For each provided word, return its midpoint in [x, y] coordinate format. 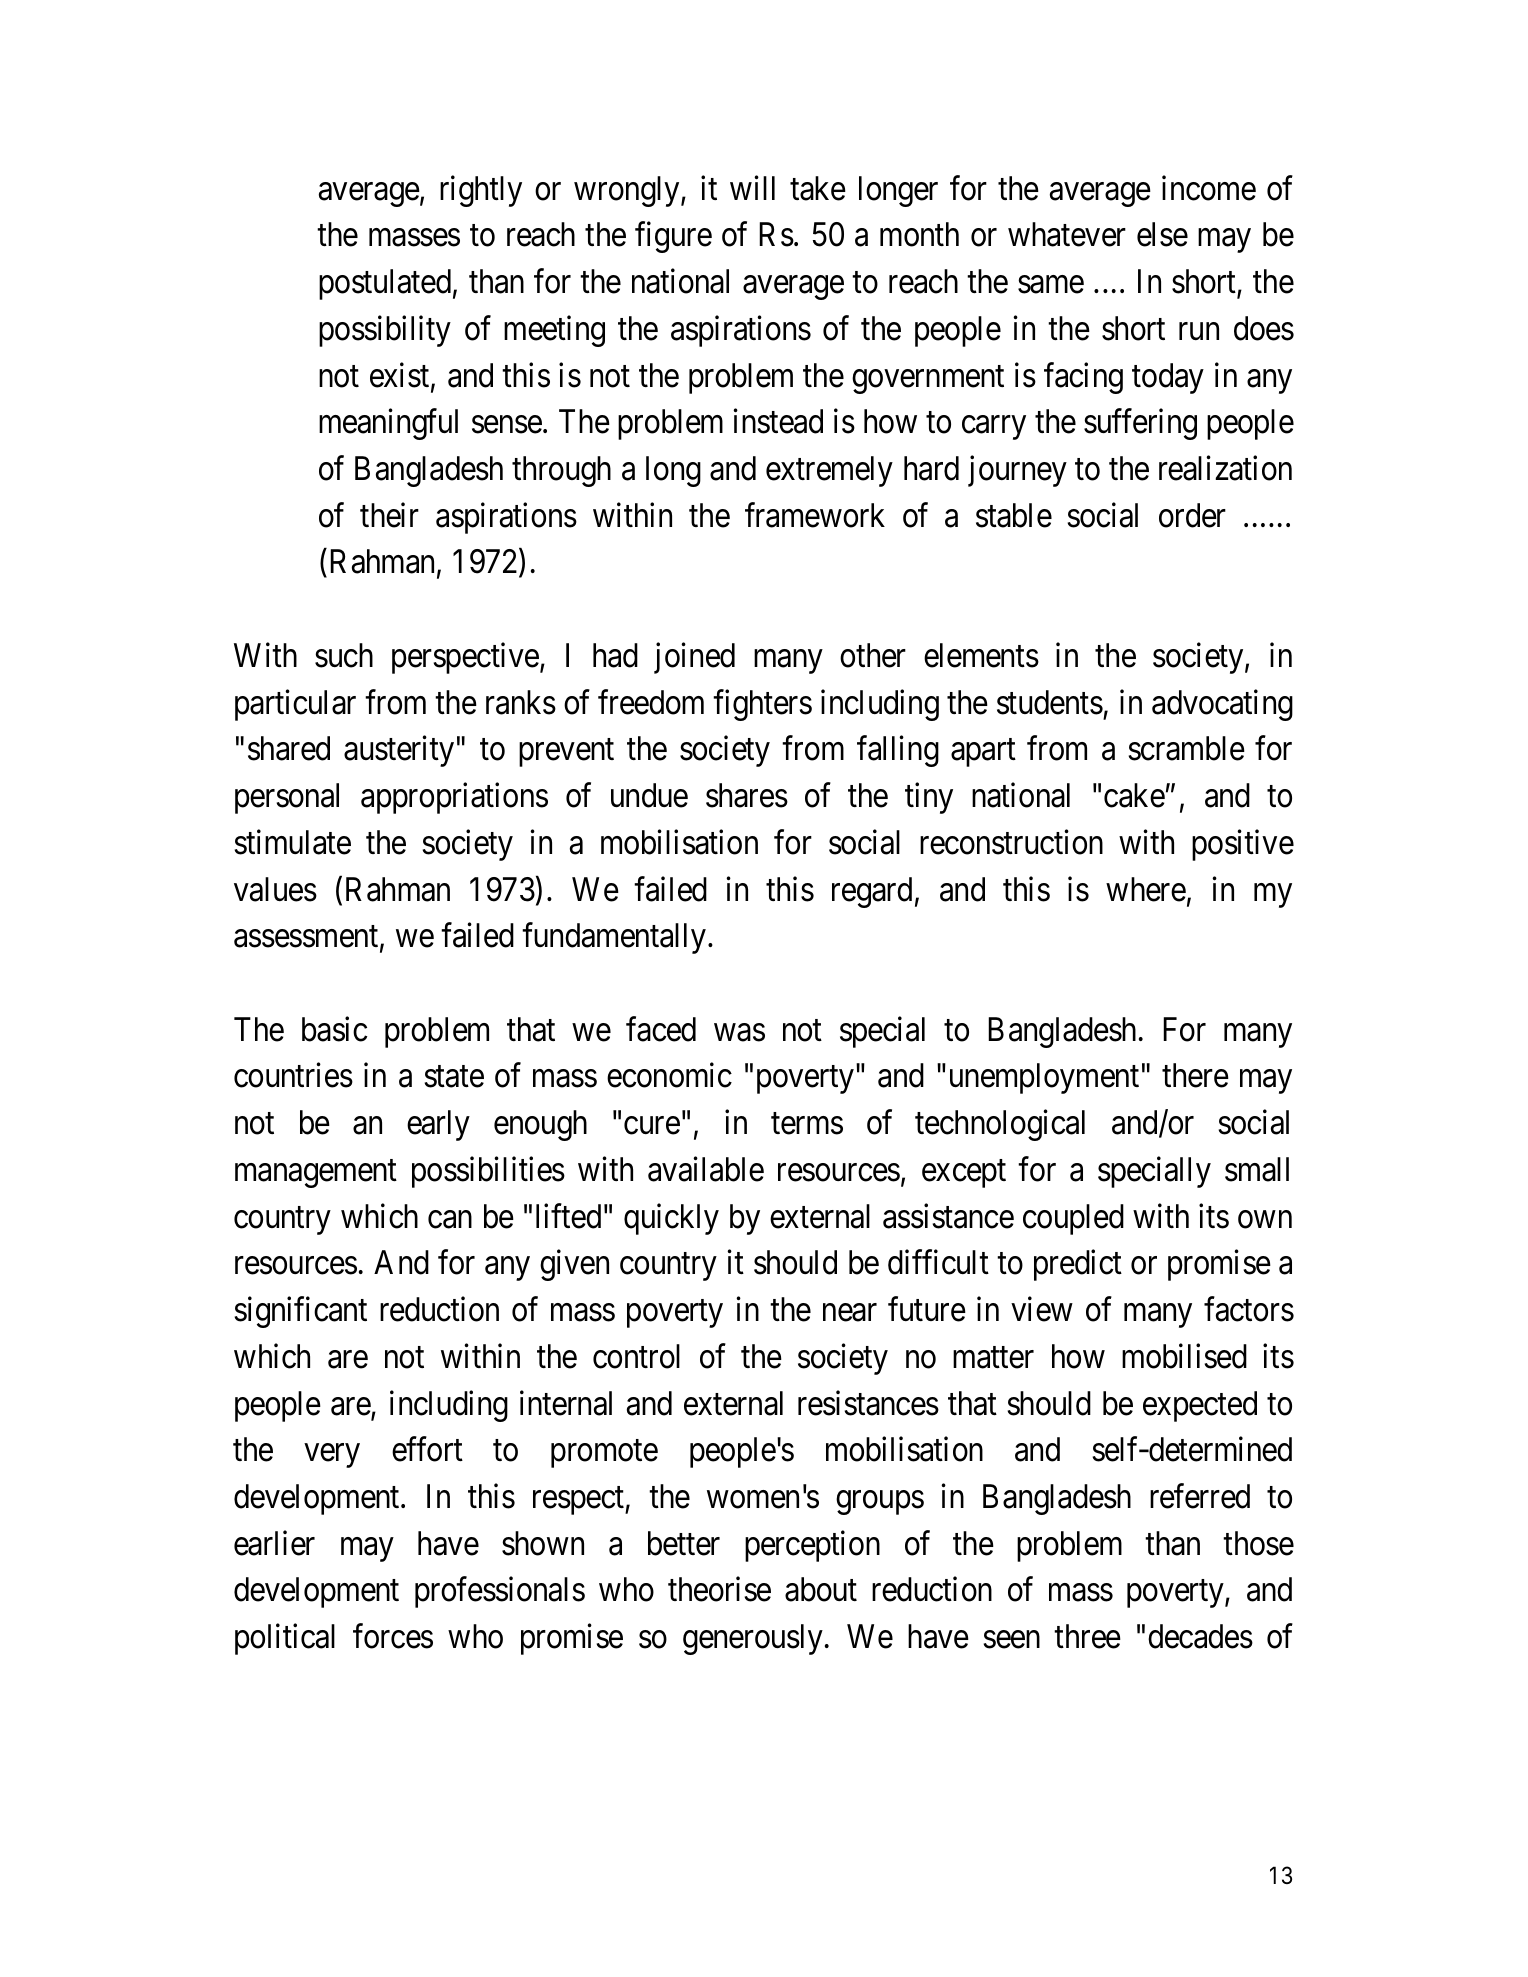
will [752, 187]
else [1162, 234]
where [1146, 889]
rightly [481, 191]
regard [872, 892]
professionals [500, 1592]
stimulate [293, 842]
